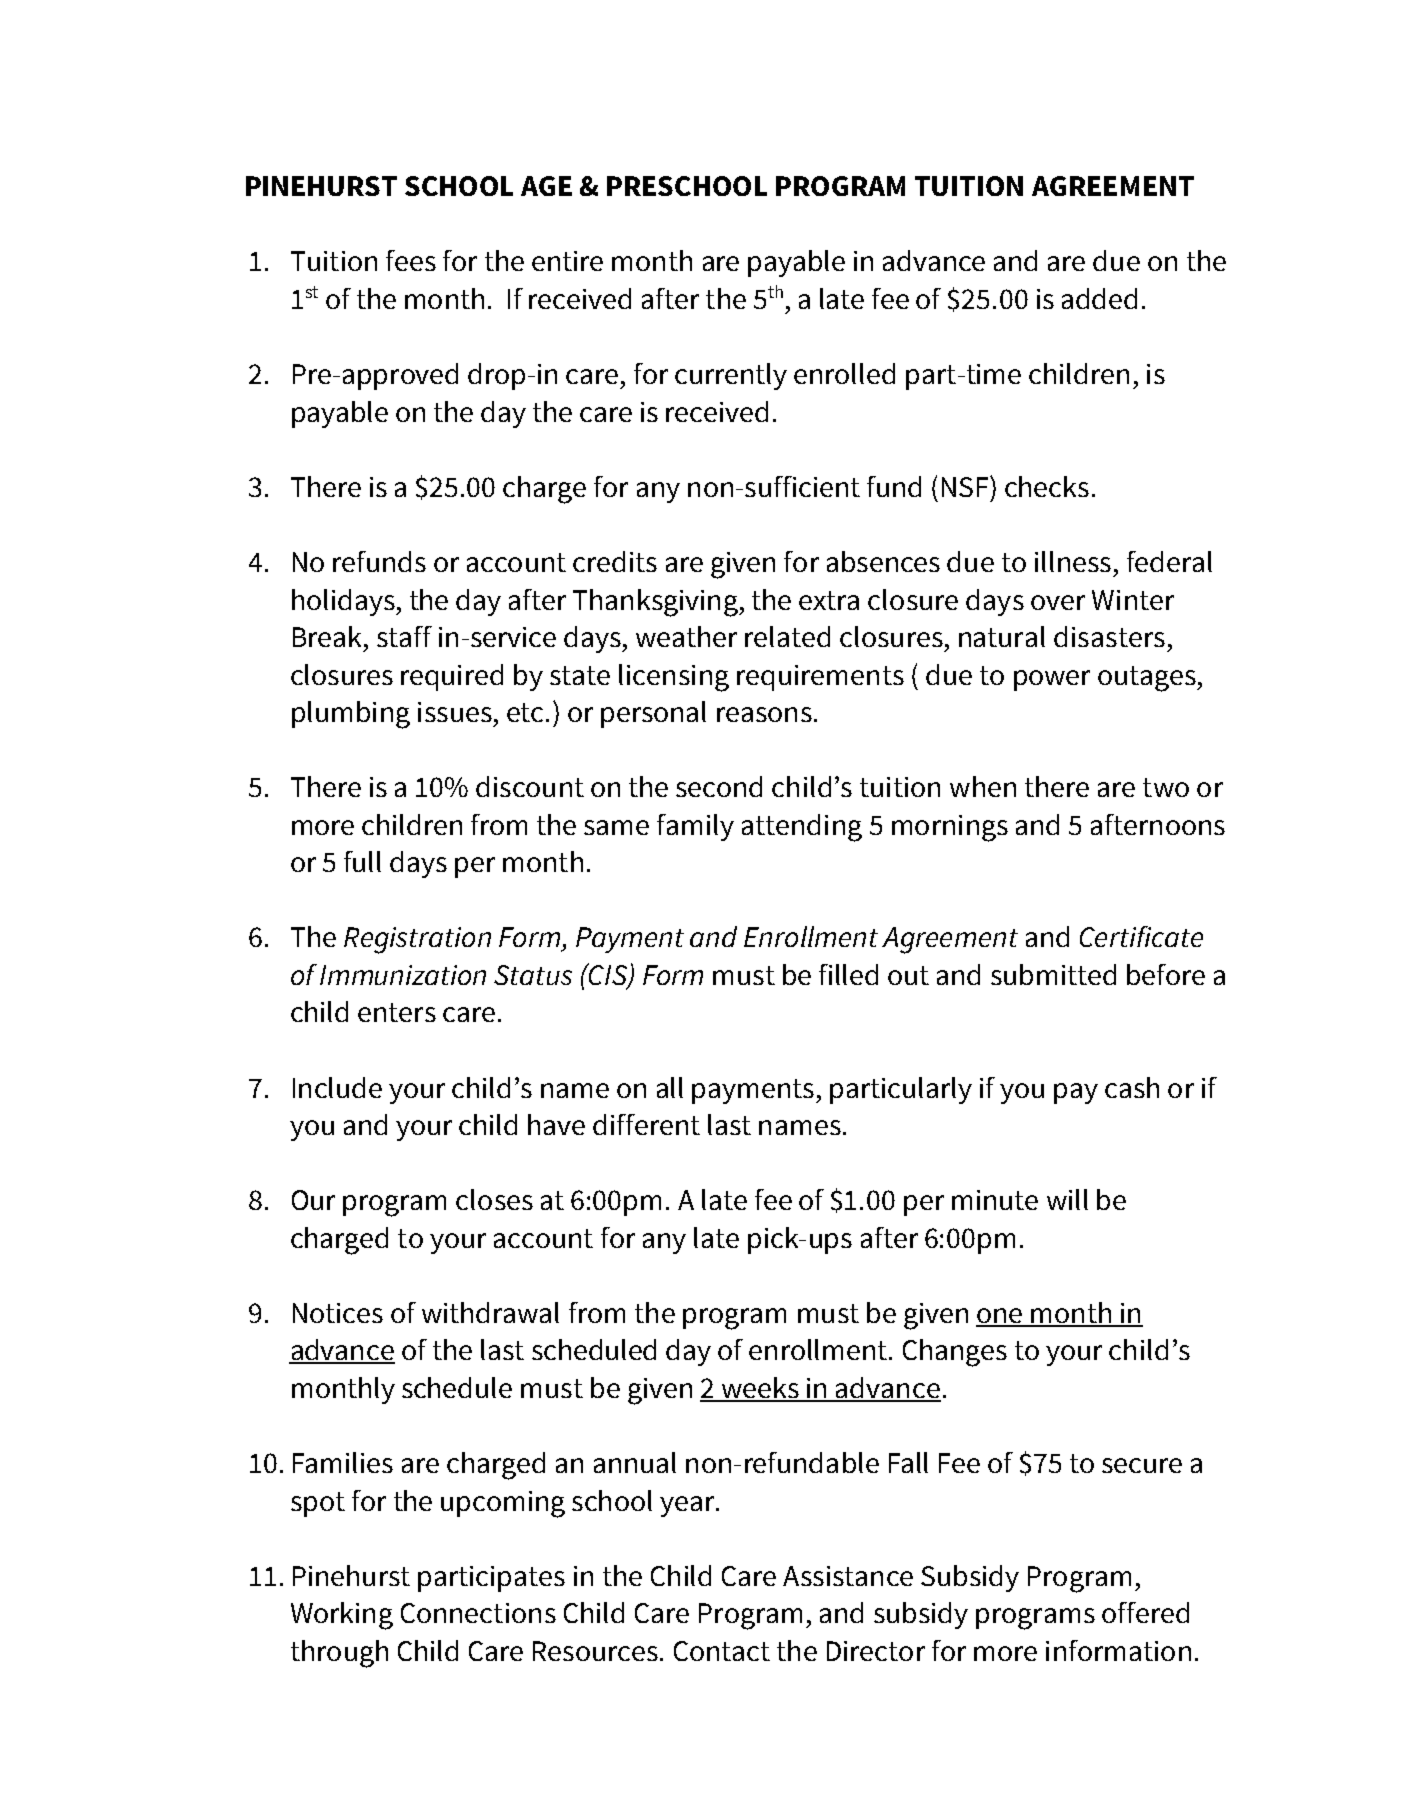 This page has height=1820, width=1407. I want to click on currently, so click(731, 376).
